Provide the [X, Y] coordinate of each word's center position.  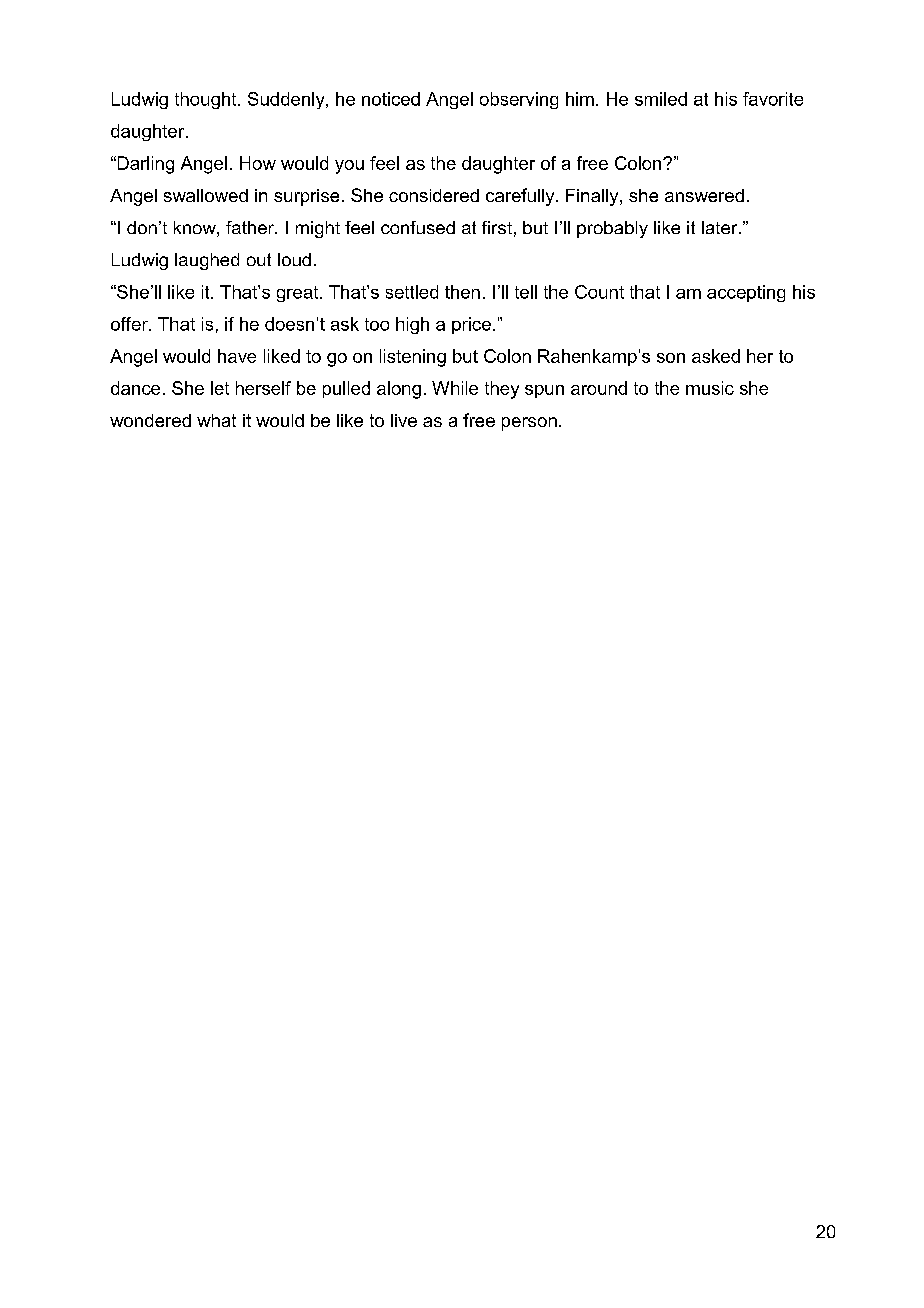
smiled [661, 99]
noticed [391, 99]
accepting [746, 293]
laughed [207, 261]
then [462, 292]
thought [207, 100]
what [216, 420]
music [710, 388]
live [404, 420]
